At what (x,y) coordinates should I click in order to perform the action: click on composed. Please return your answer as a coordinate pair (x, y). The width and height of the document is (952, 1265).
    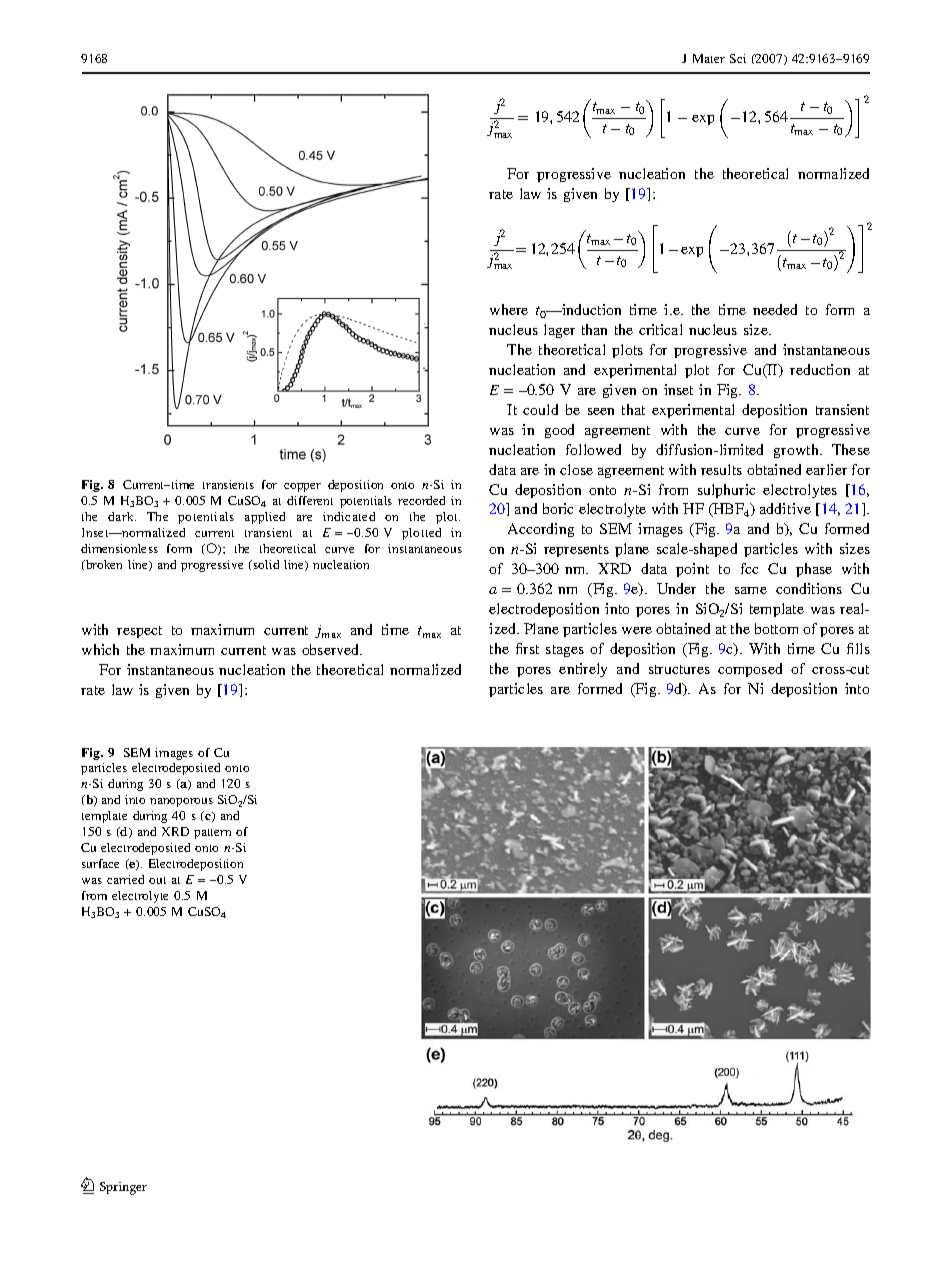
    Looking at the image, I should click on (750, 670).
